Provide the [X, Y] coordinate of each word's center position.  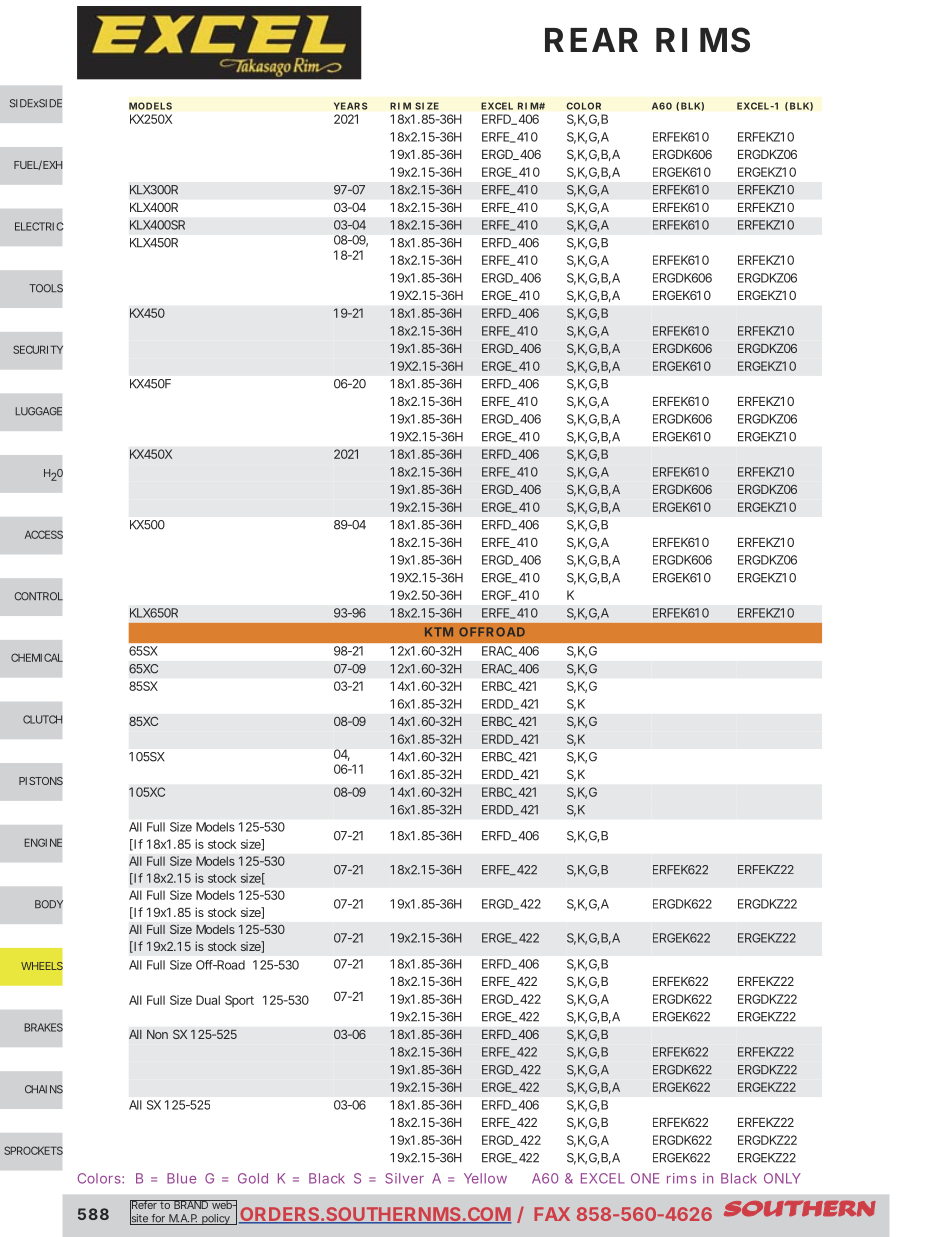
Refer [144, 1205]
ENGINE [43, 842]
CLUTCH [42, 719]
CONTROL [38, 596]
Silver [404, 1178]
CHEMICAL [37, 657]
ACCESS [44, 534]
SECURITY [38, 349]
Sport [239, 1001]
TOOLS [46, 288]
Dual [208, 1000]
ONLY [782, 1178]
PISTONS [41, 781]
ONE [645, 1178]
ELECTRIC [39, 226]
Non [157, 1034]
